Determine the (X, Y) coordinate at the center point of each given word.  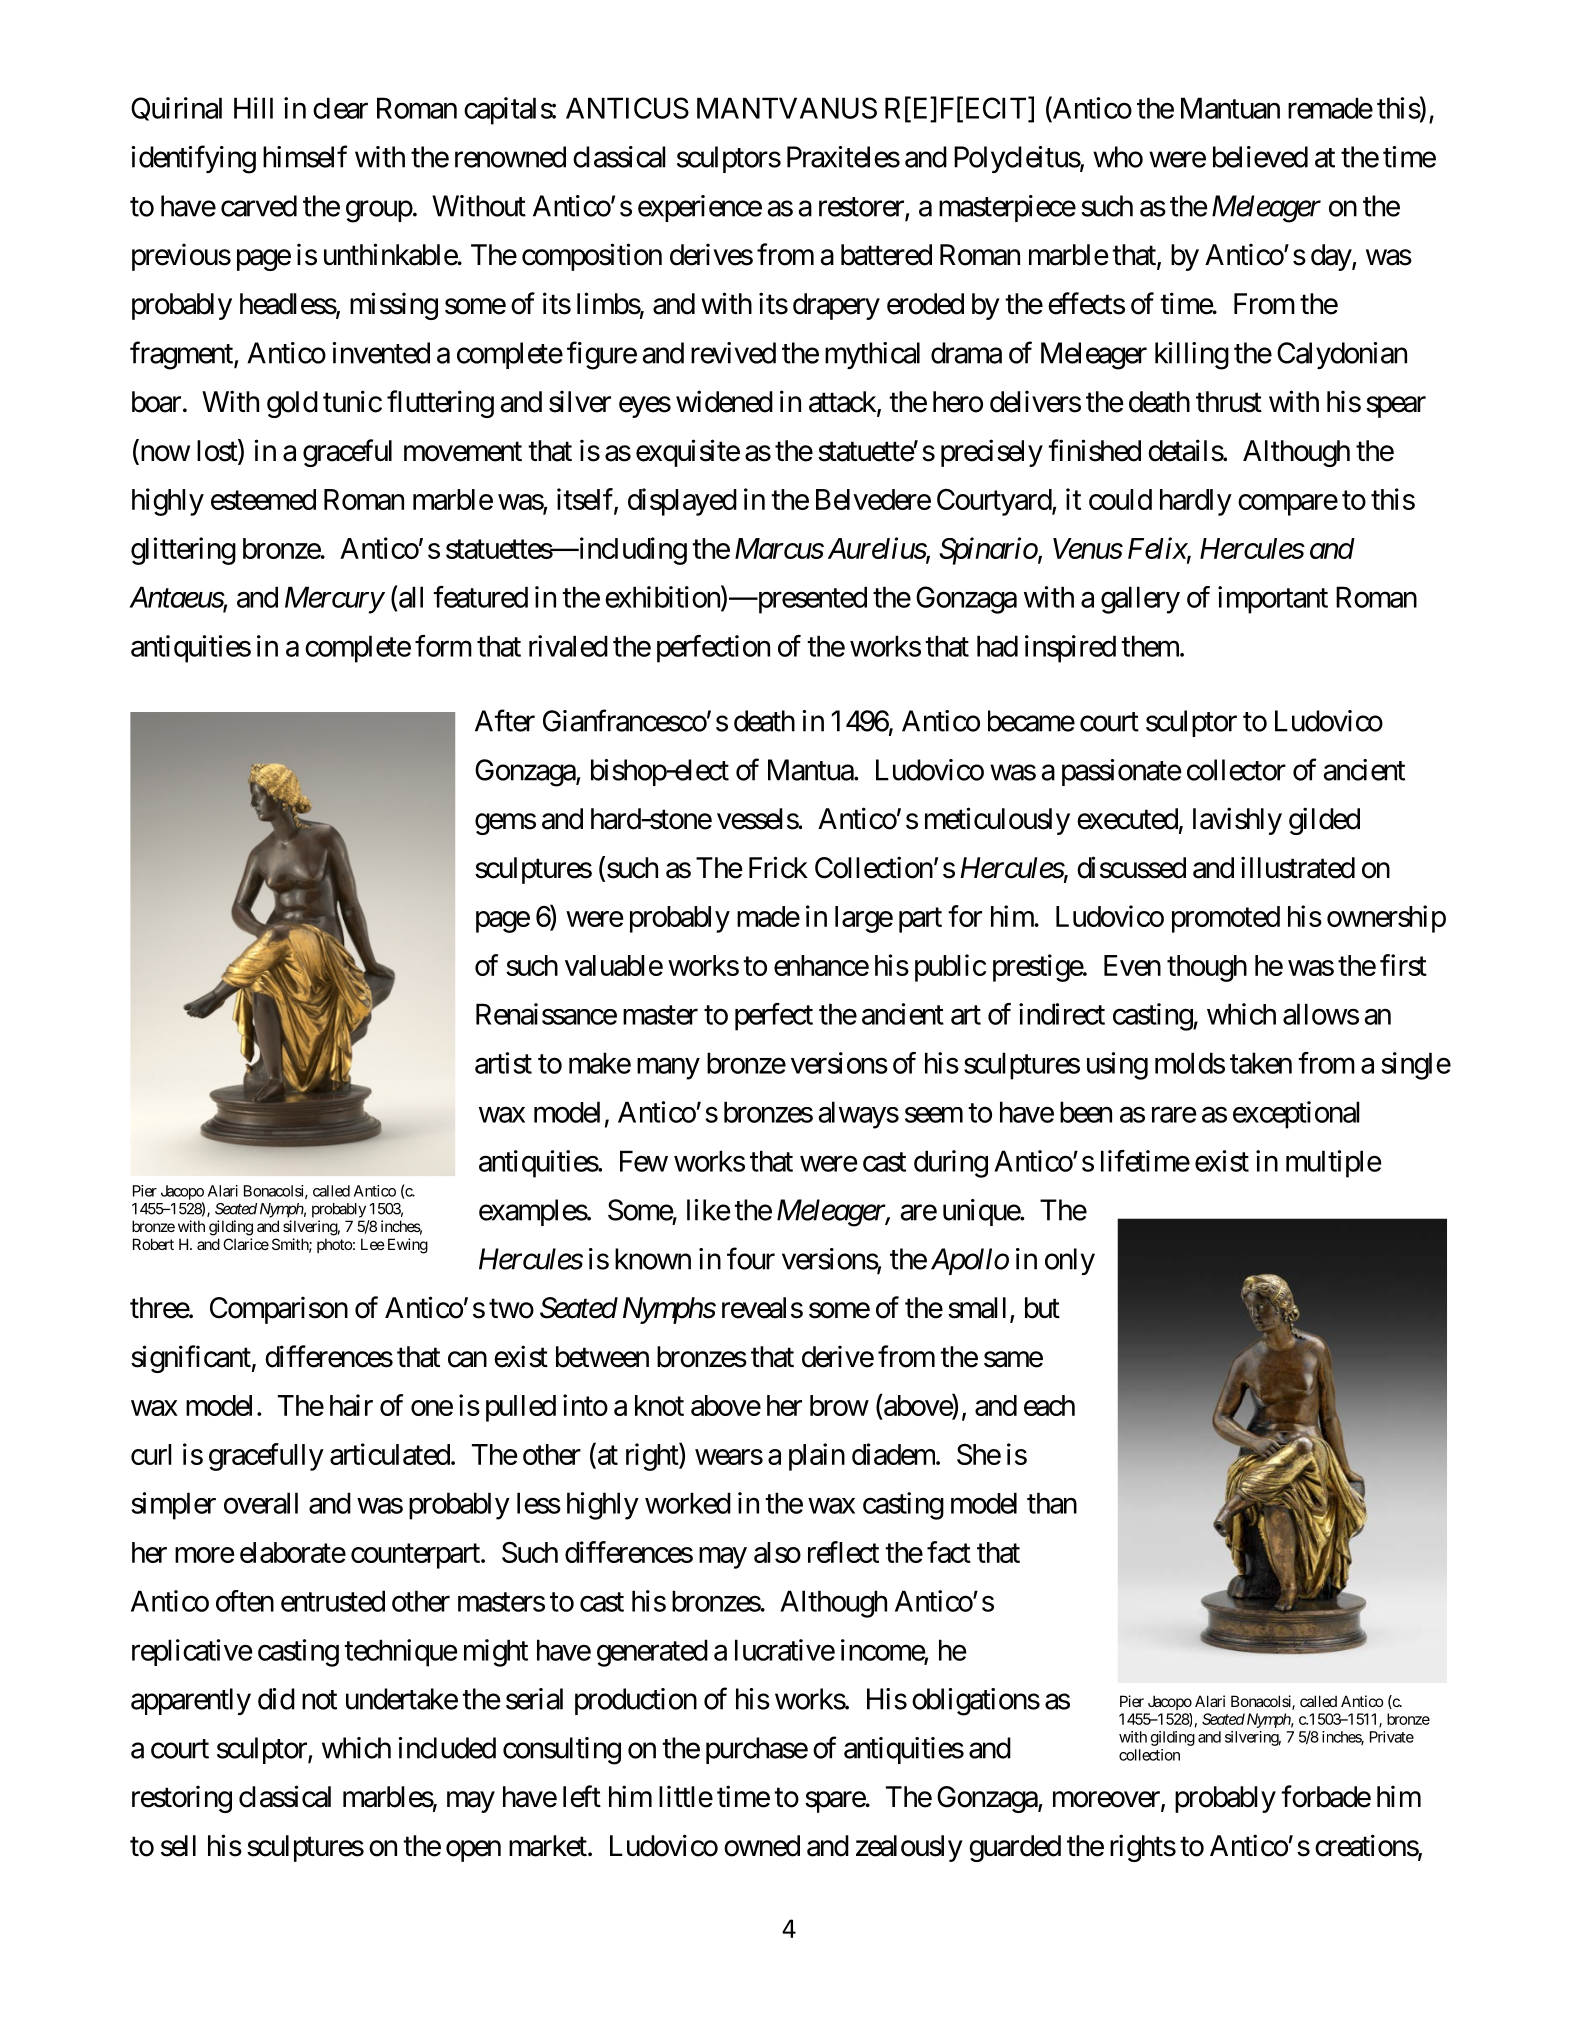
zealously (909, 1848)
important (1273, 600)
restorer (862, 208)
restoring (182, 1799)
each (1049, 1405)
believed (1260, 157)
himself (305, 156)
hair (351, 1405)
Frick (778, 867)
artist (503, 1063)
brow (839, 1405)
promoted (1226, 919)
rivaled (568, 646)
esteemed (263, 499)
